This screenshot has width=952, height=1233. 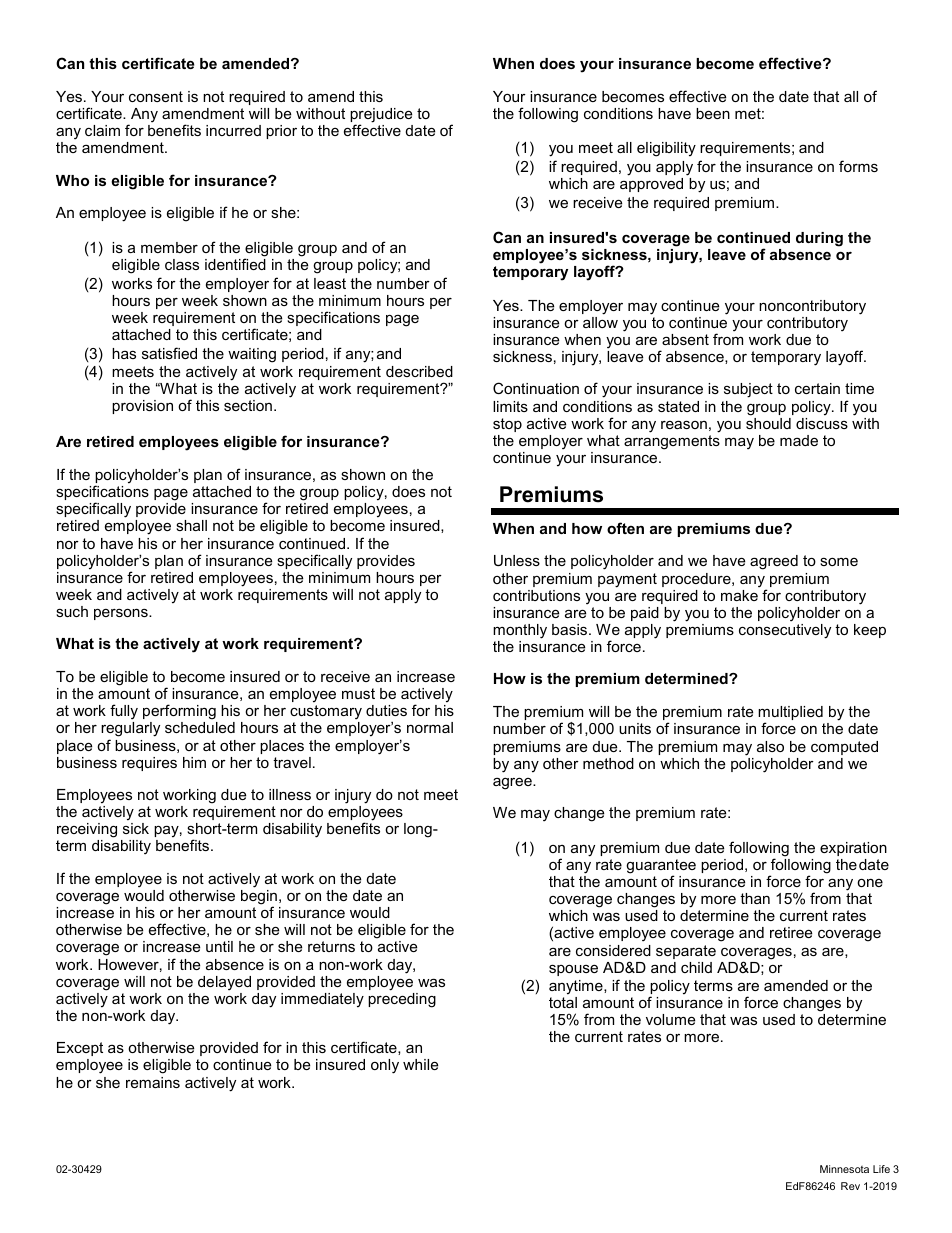 What do you see at coordinates (191, 525) in the screenshot?
I see `shall` at bounding box center [191, 525].
